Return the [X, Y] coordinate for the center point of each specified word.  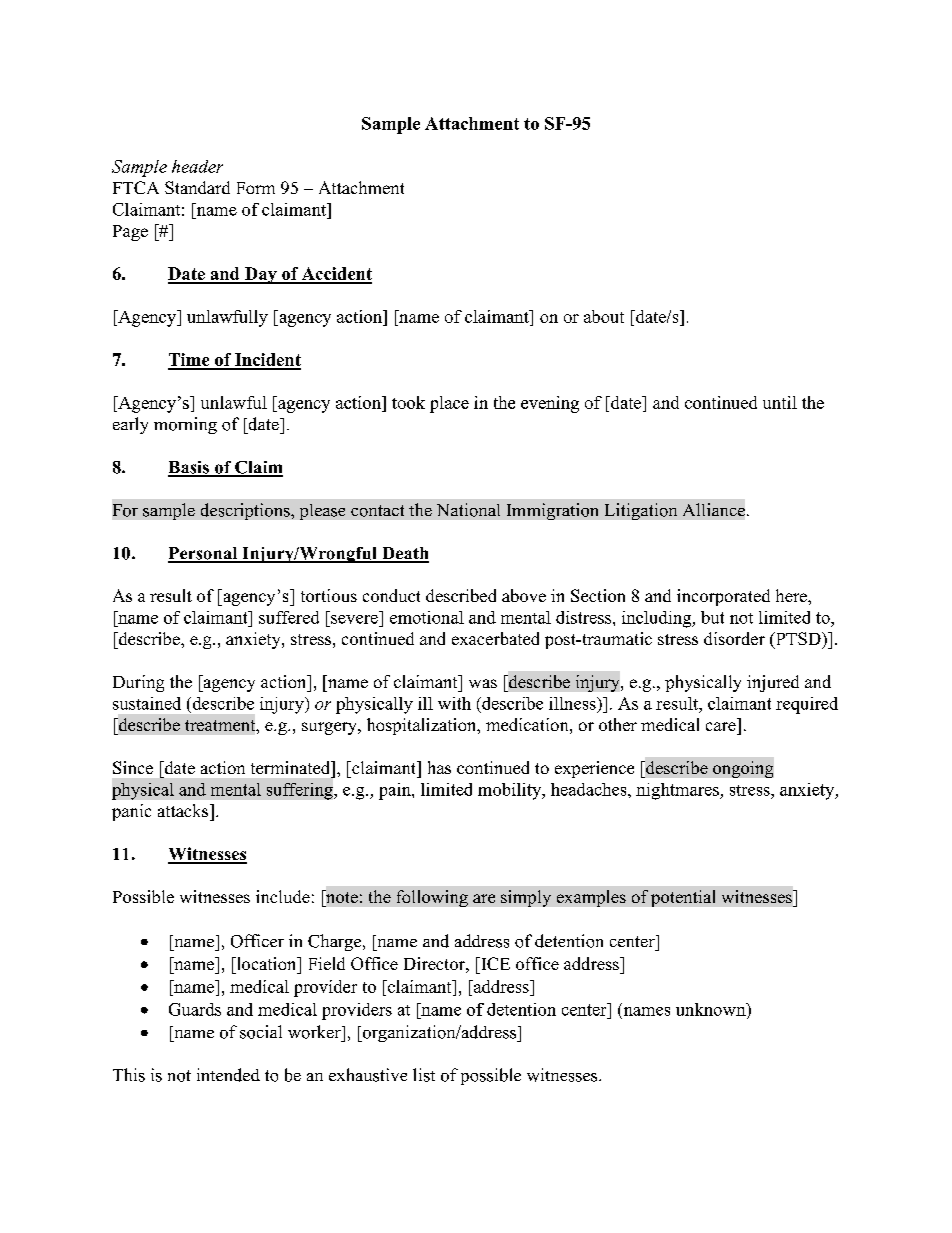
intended [228, 1075]
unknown [712, 1009]
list [424, 1075]
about [604, 316]
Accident [336, 275]
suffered [289, 617]
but [712, 617]
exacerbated [495, 638]
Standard [197, 187]
